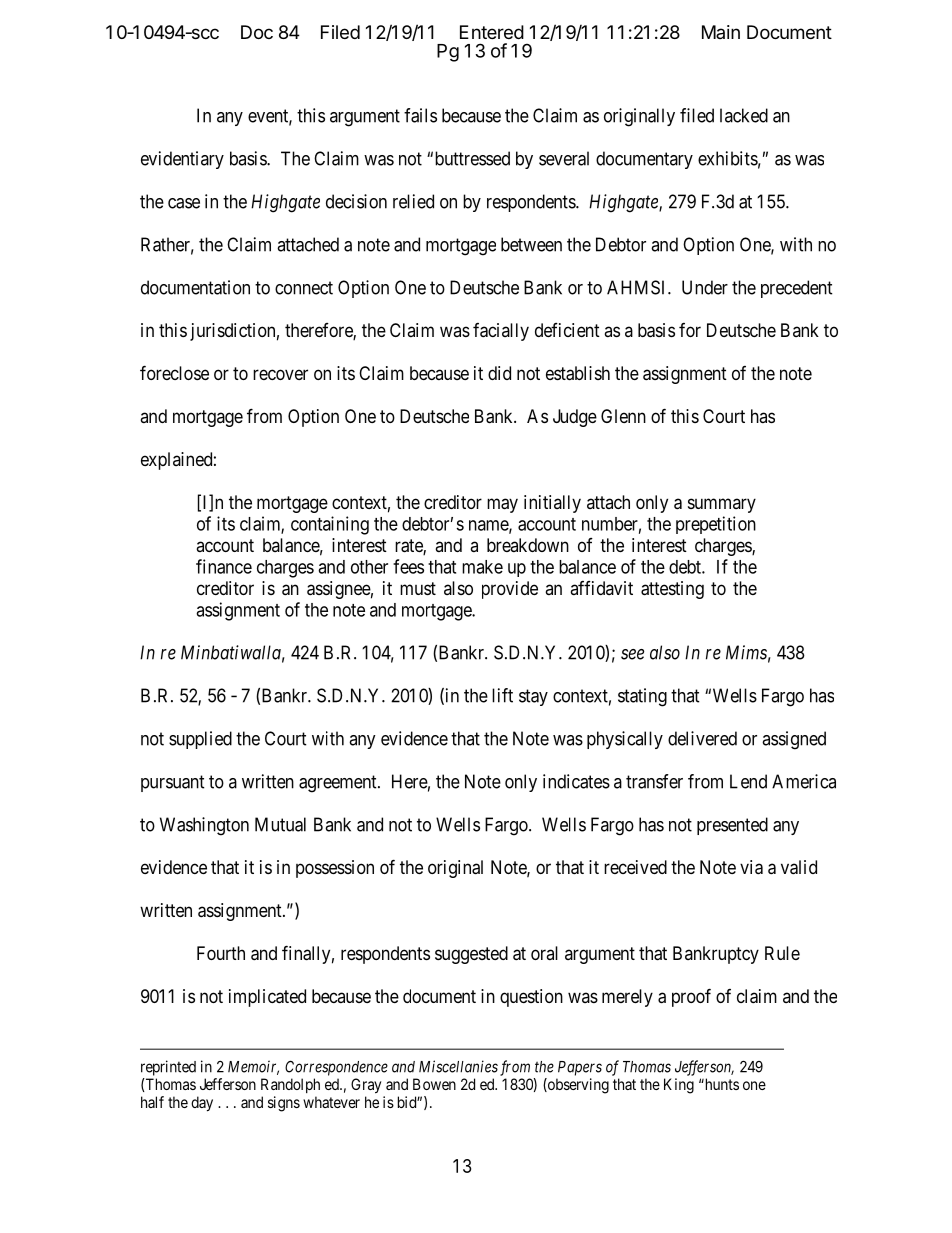 This document has width=952, height=1233. Describe the element at coordinates (182, 160) in the document. I see `evidentiary` at that location.
